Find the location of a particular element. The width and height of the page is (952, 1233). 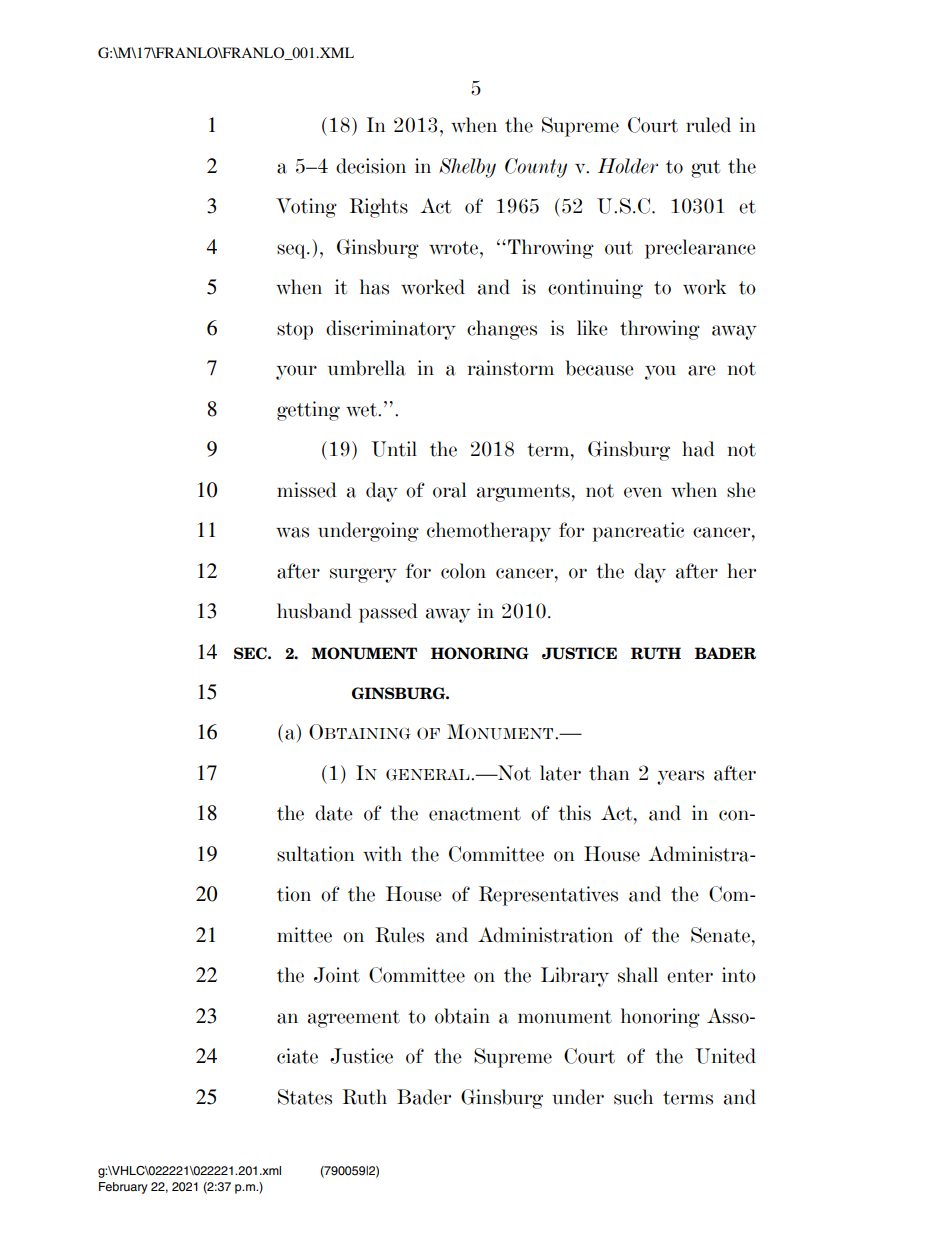

February is located at coordinates (123, 1188).
